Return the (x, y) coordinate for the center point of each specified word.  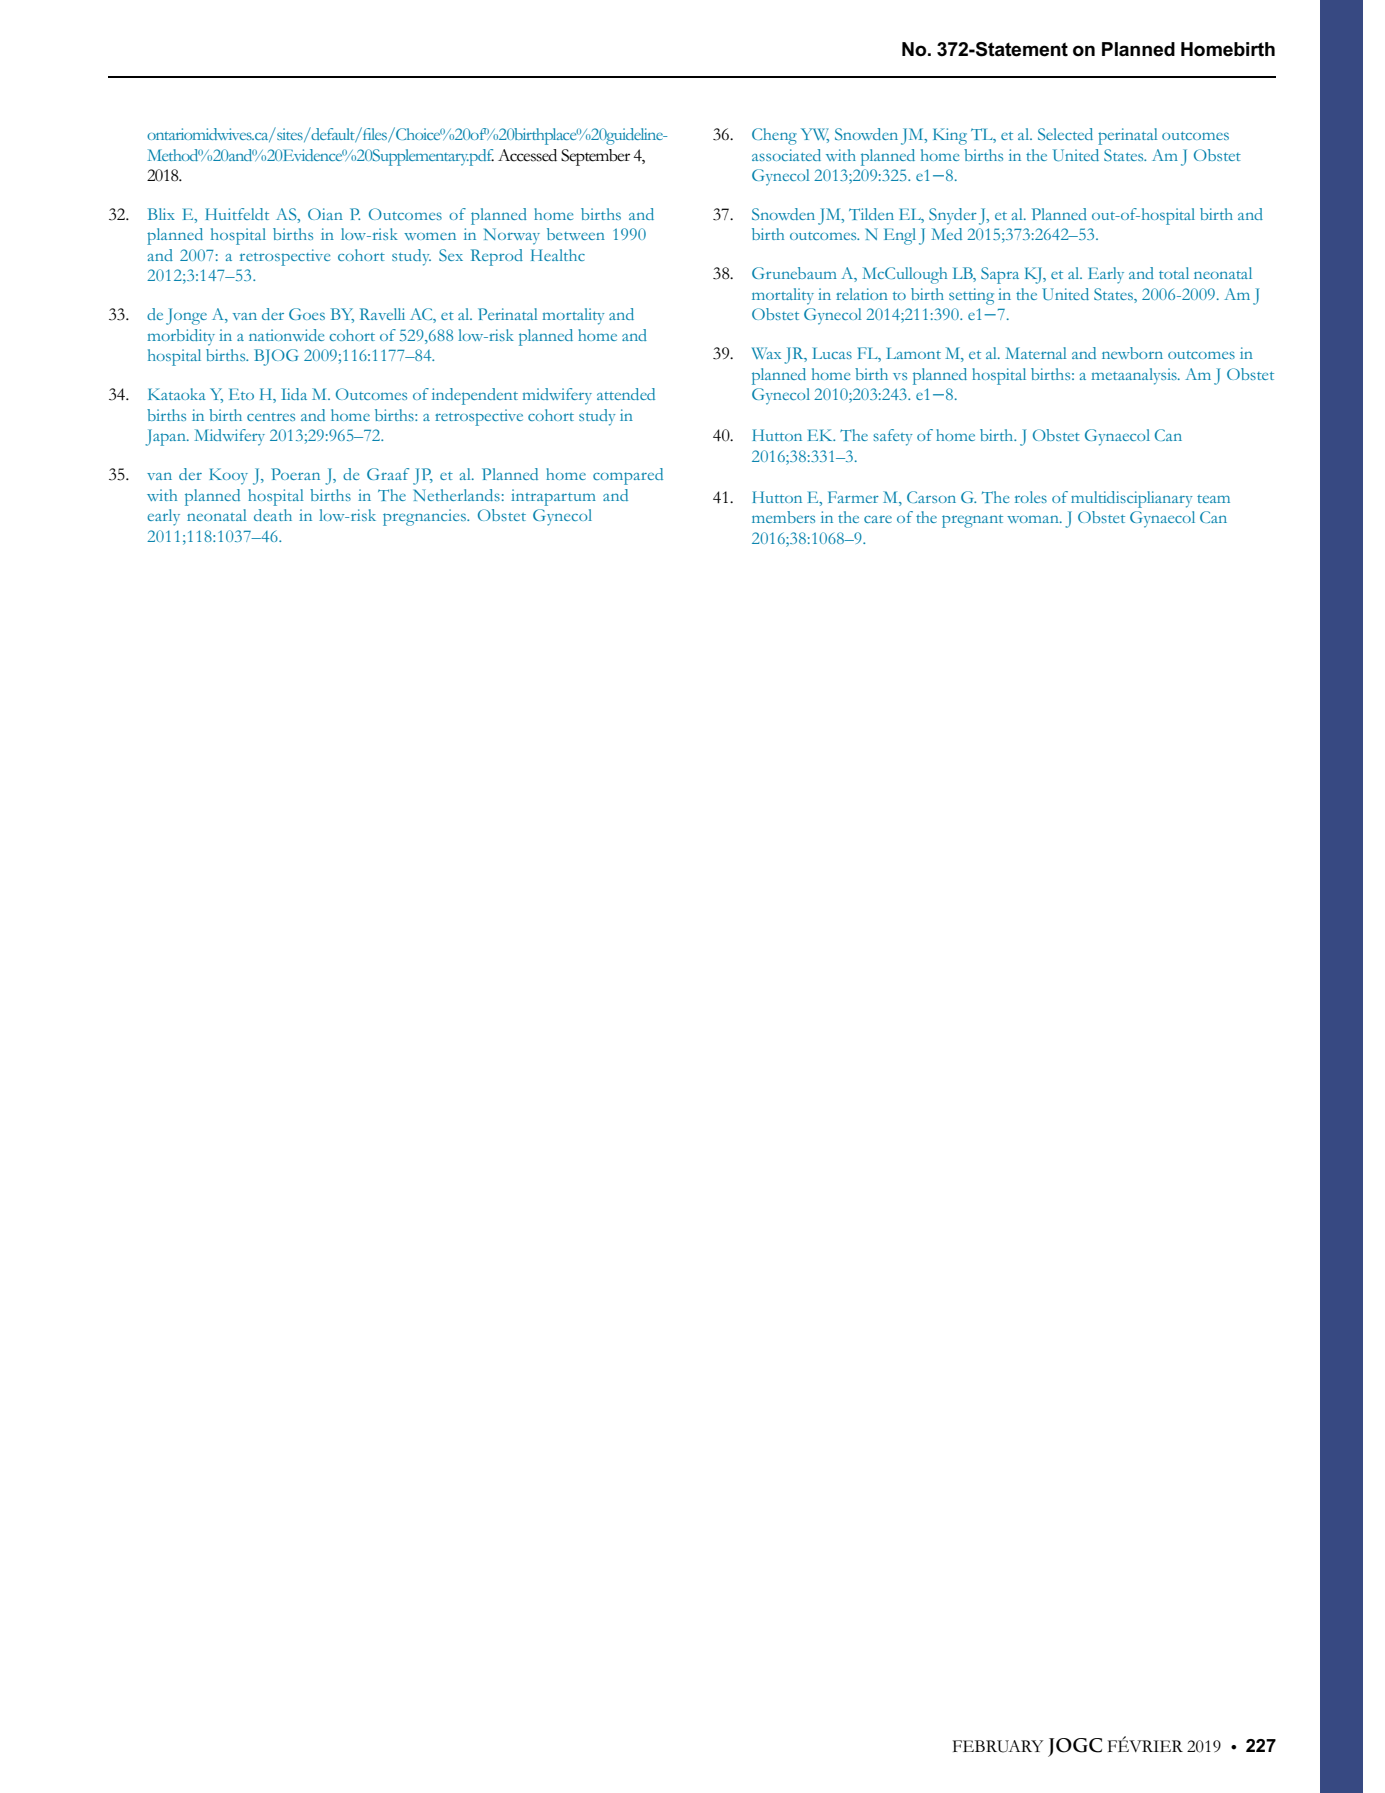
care (878, 519)
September (595, 157)
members (783, 517)
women (430, 236)
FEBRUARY (998, 1746)
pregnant (972, 521)
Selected (1065, 134)
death (273, 515)
